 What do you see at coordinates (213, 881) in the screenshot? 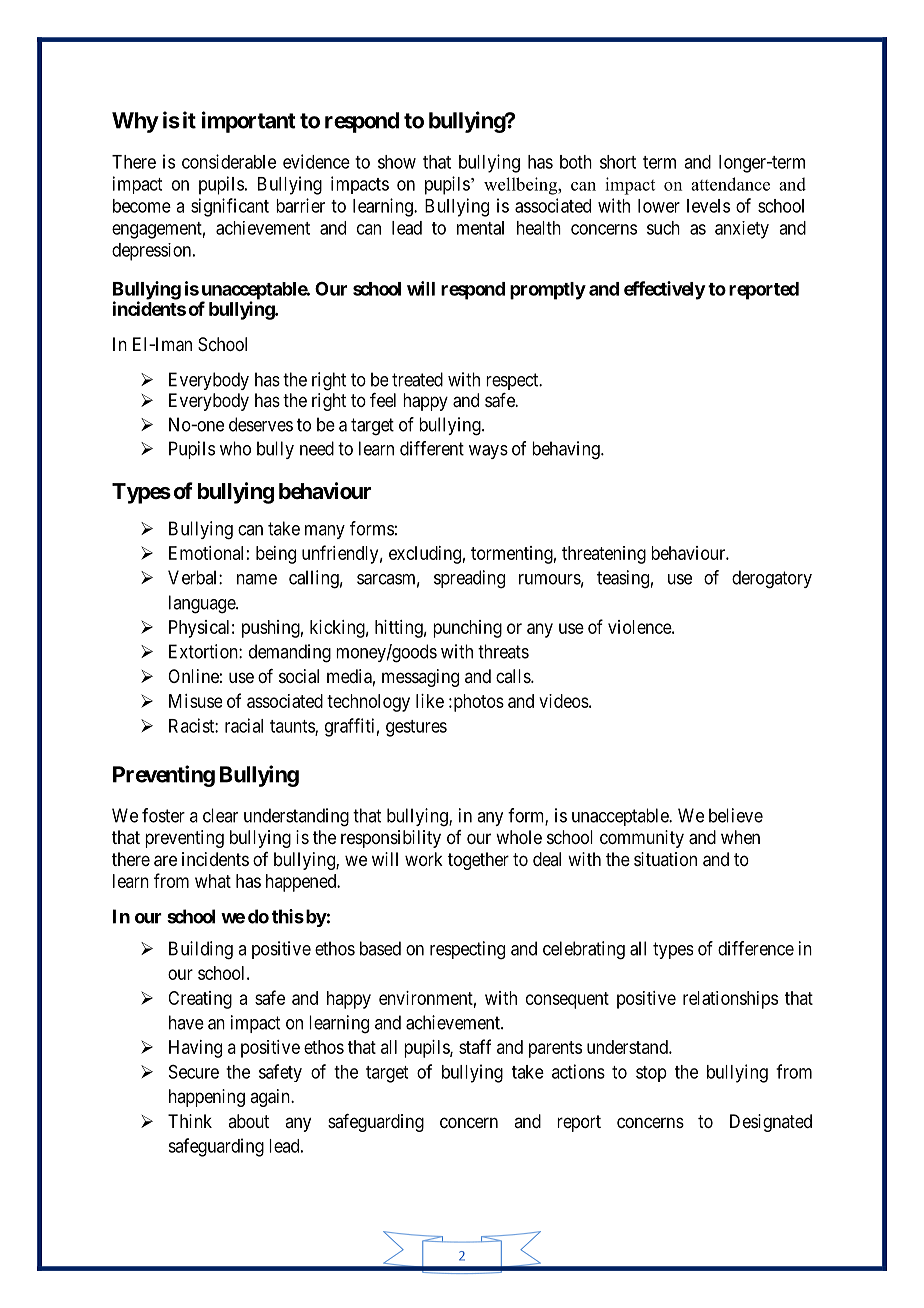
I see `what` at bounding box center [213, 881].
